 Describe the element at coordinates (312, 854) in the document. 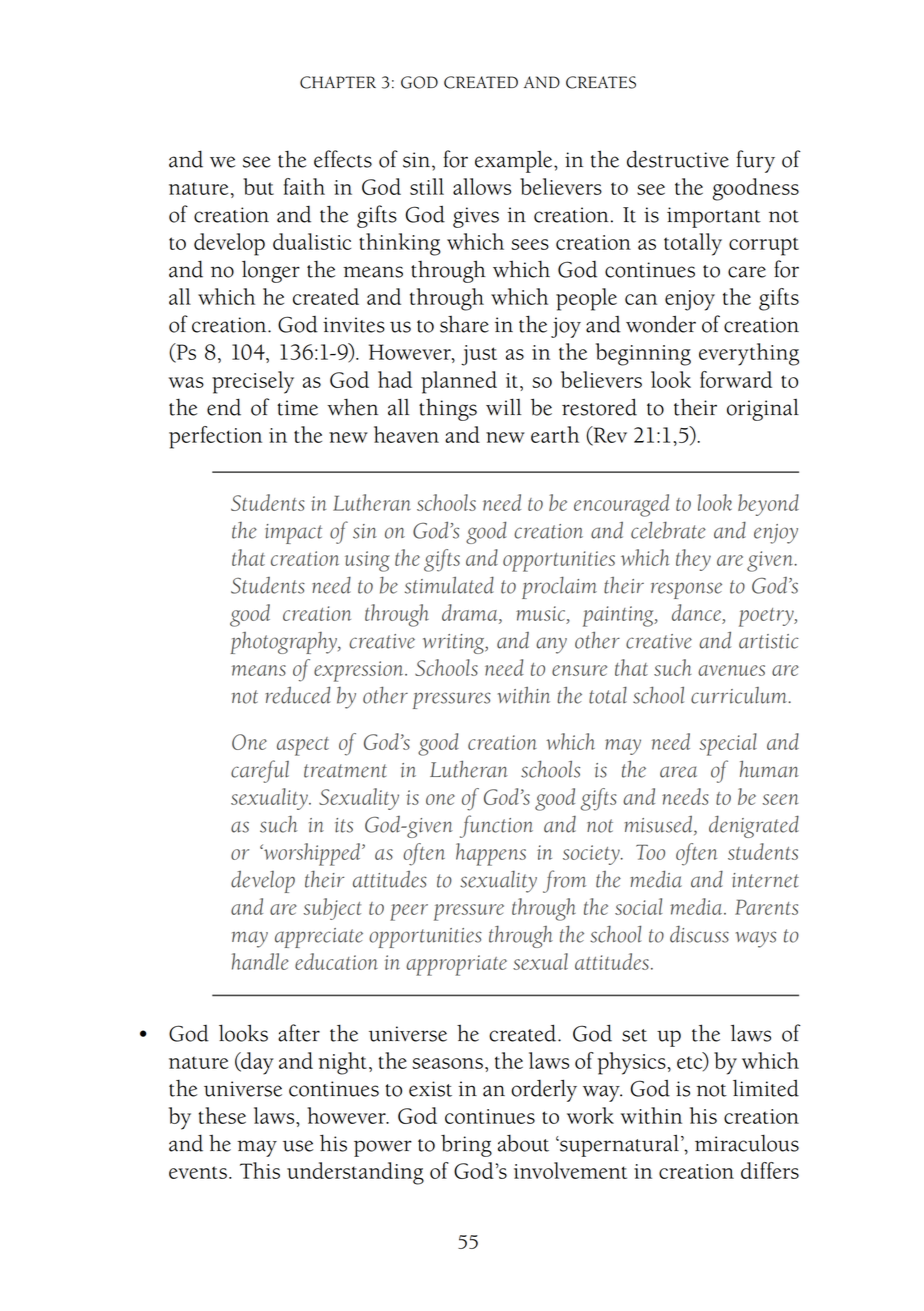

I see `worshipped` at that location.
